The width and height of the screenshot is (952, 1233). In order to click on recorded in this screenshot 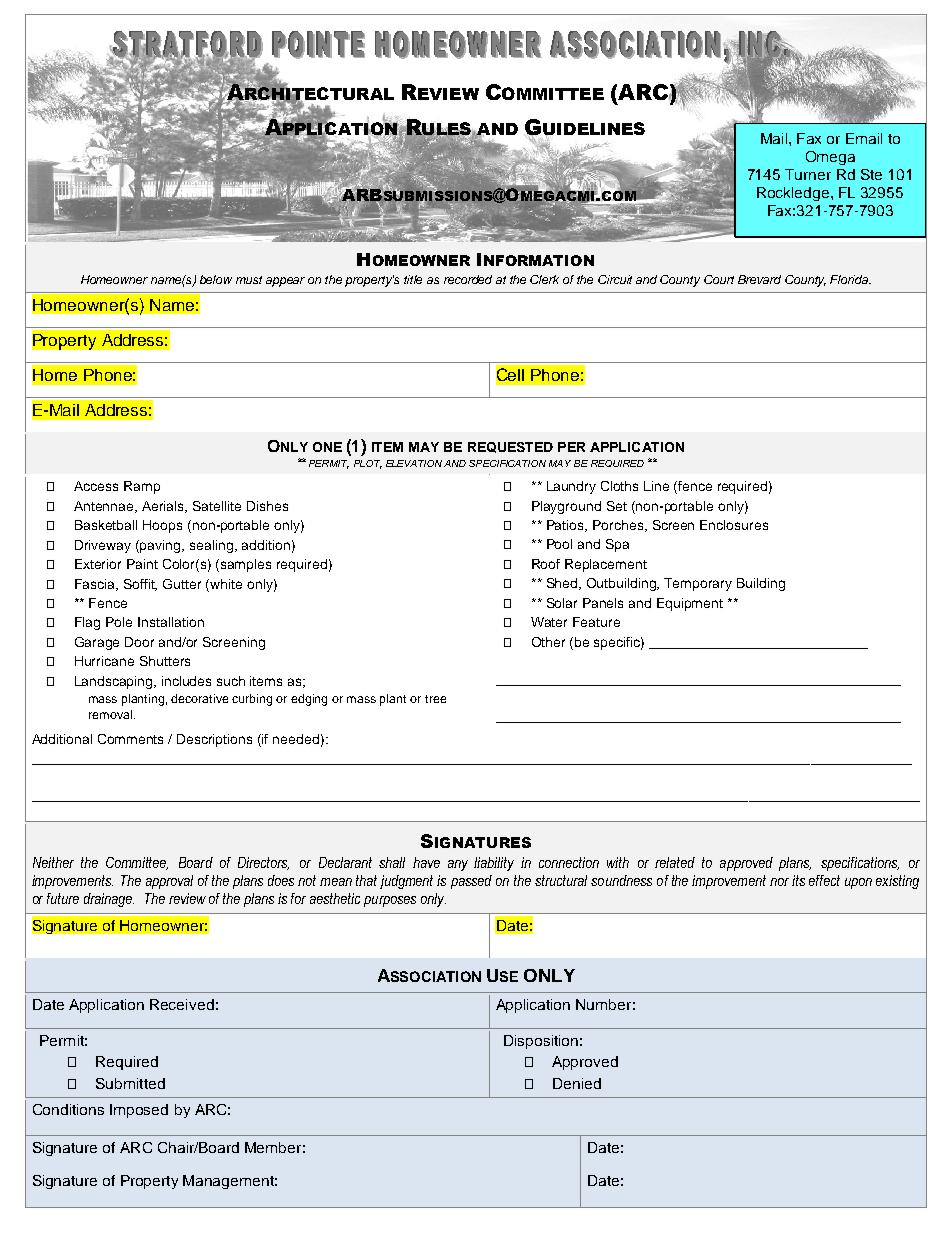, I will do `click(468, 279)`.
